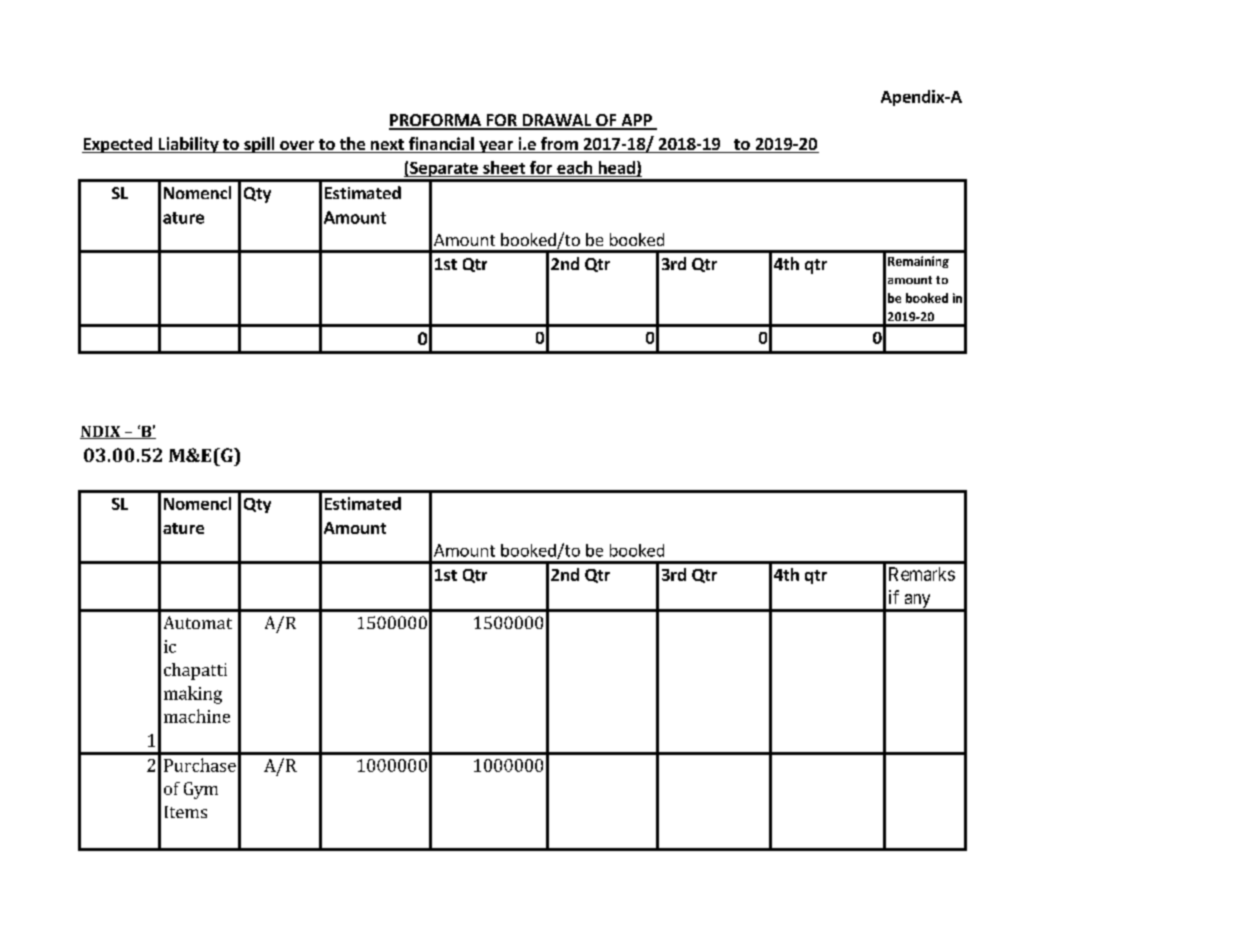 This screenshot has height=952, width=1233. I want to click on head, so click(617, 167).
